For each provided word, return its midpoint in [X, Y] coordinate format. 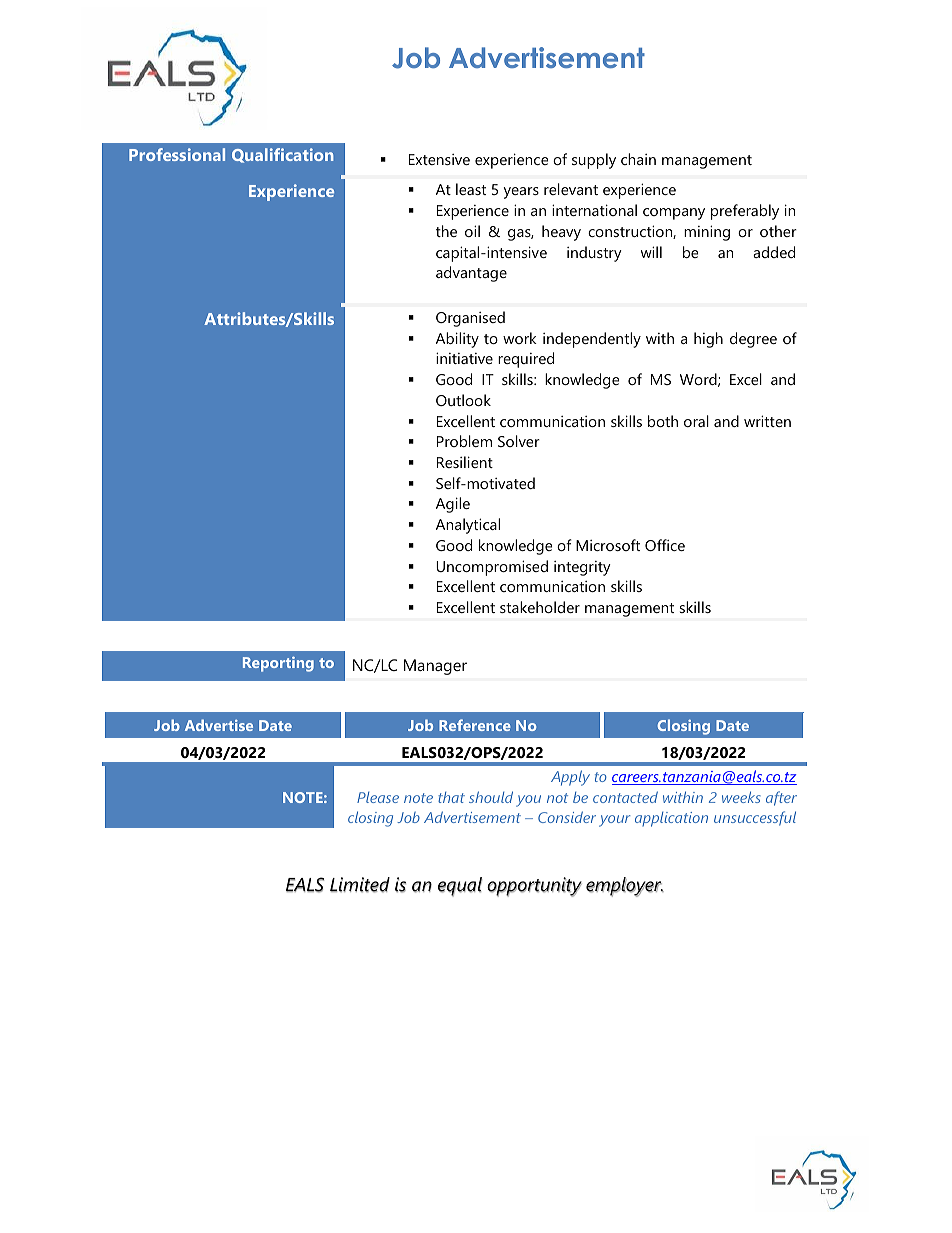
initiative [464, 358]
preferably [745, 212]
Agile [453, 505]
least [471, 189]
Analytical [468, 526]
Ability [457, 340]
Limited [360, 885]
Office [665, 545]
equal [460, 887]
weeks [741, 797]
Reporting [278, 664]
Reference [475, 725]
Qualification [283, 155]
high [708, 340]
